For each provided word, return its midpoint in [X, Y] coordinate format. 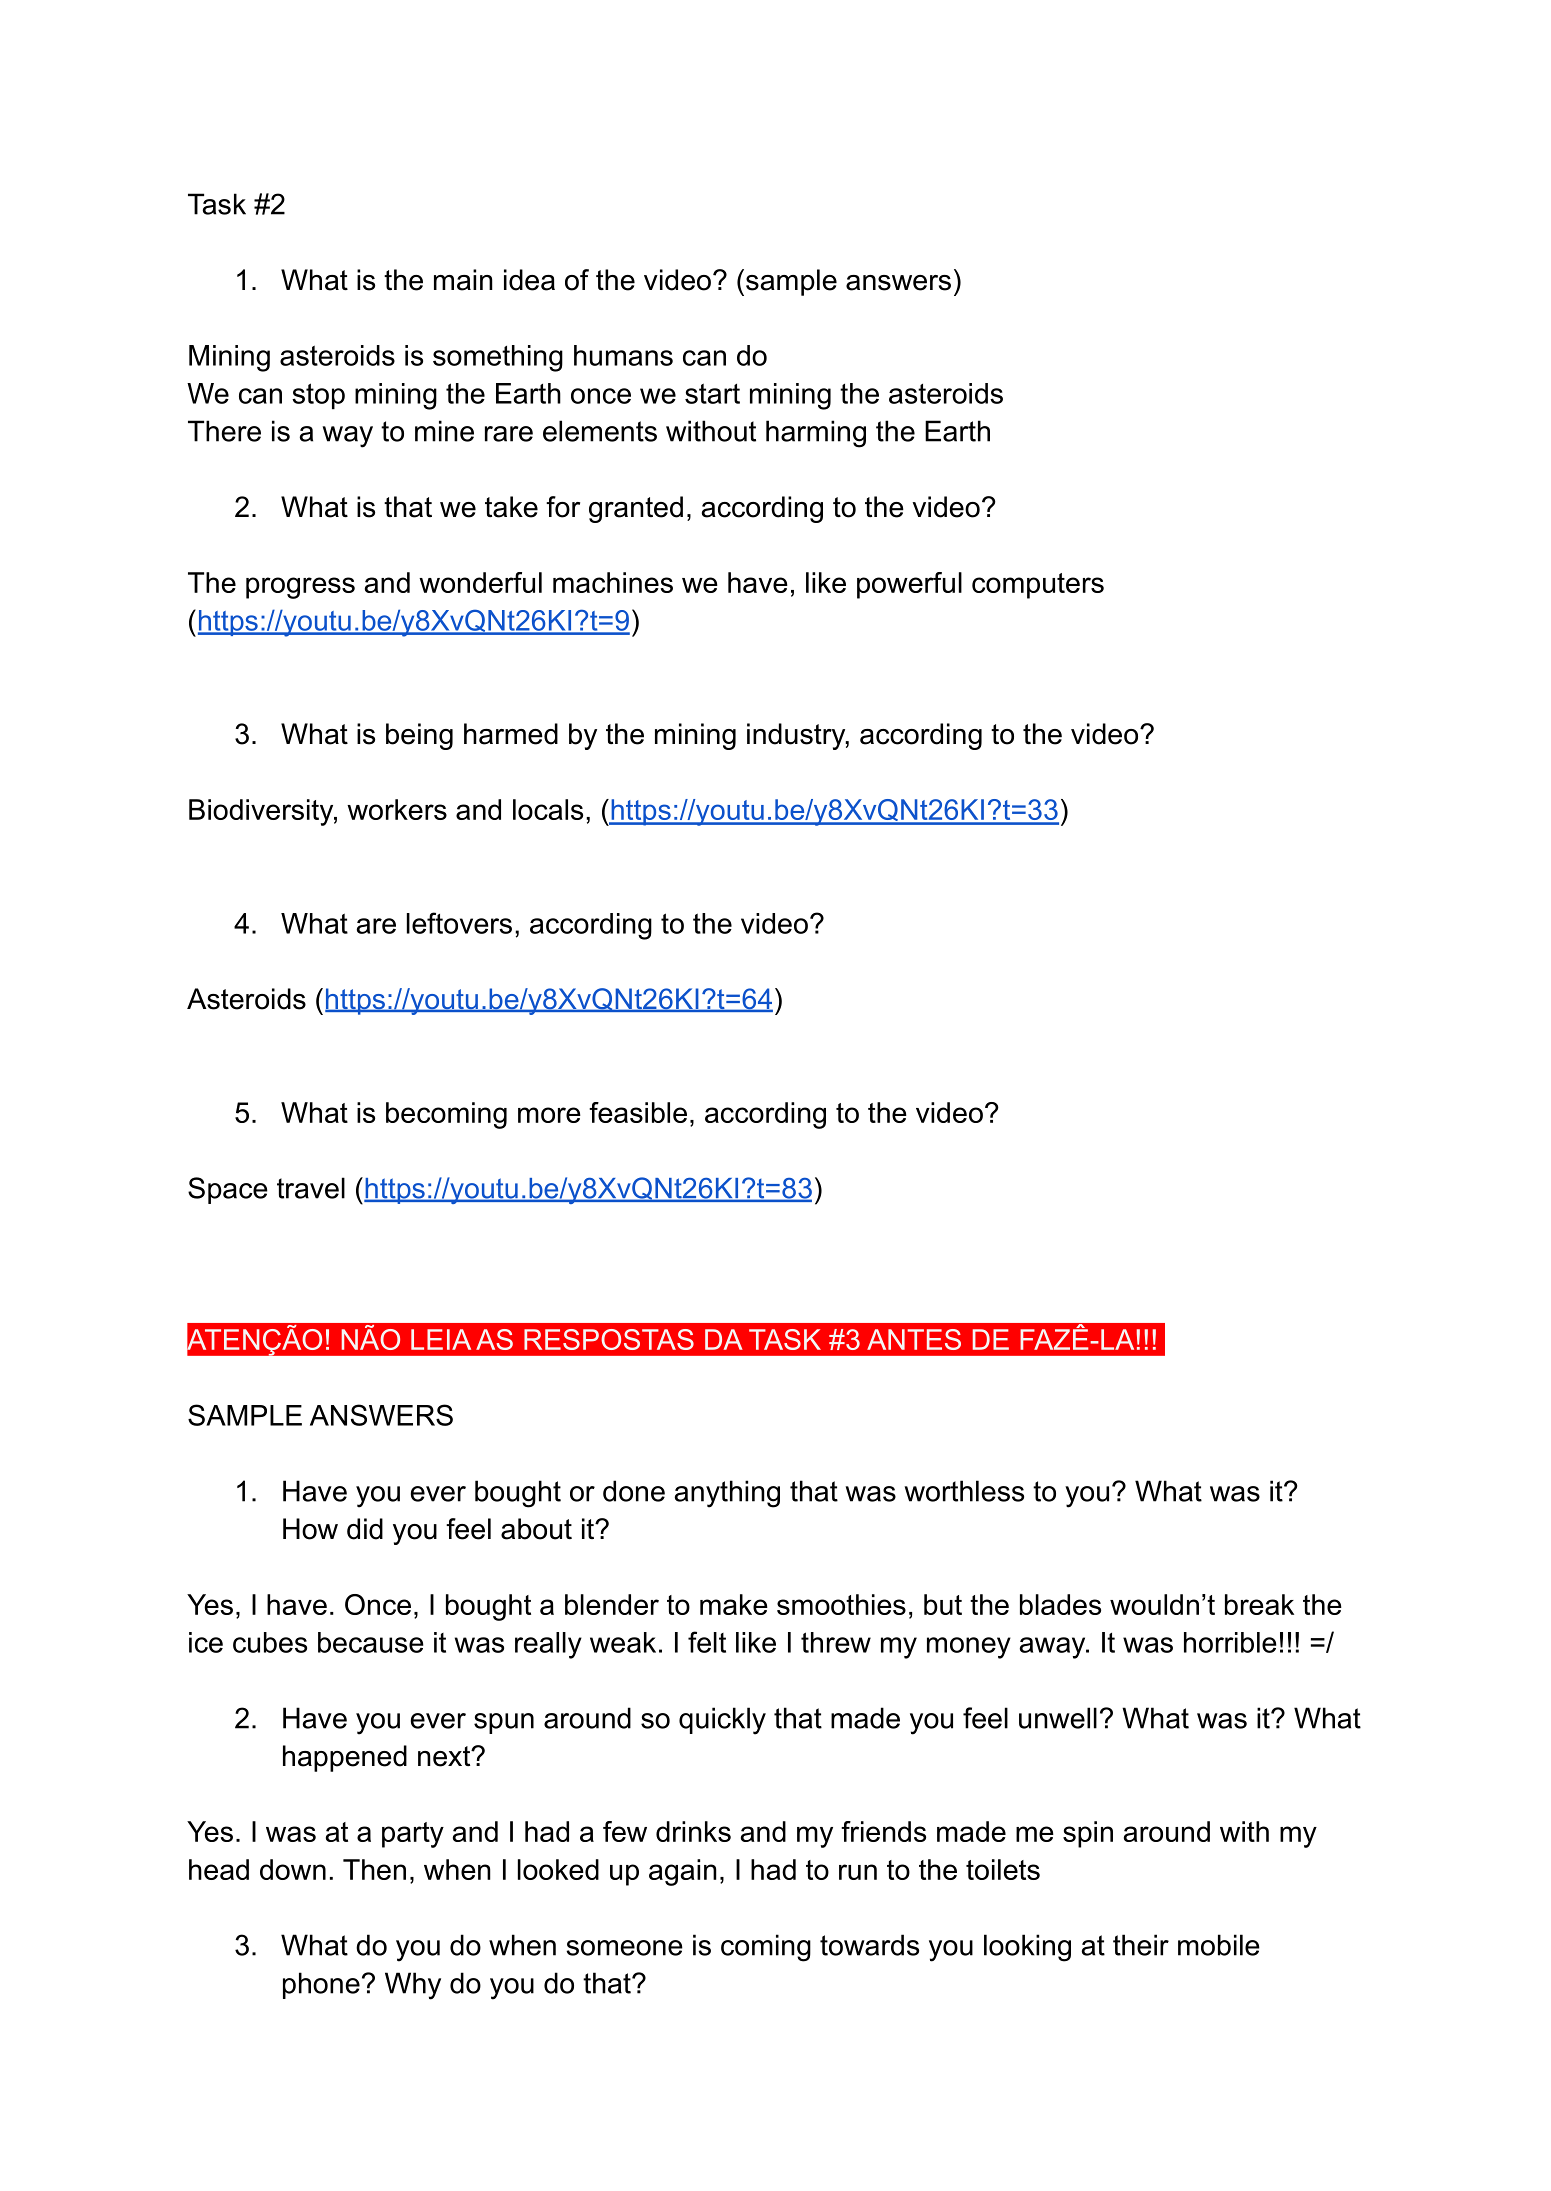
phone [321, 1985]
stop [318, 396]
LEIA [441, 1339]
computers [1038, 586]
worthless [964, 1491]
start [712, 393]
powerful [909, 585]
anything [727, 1494]
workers [397, 809]
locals [548, 809]
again [683, 1872]
